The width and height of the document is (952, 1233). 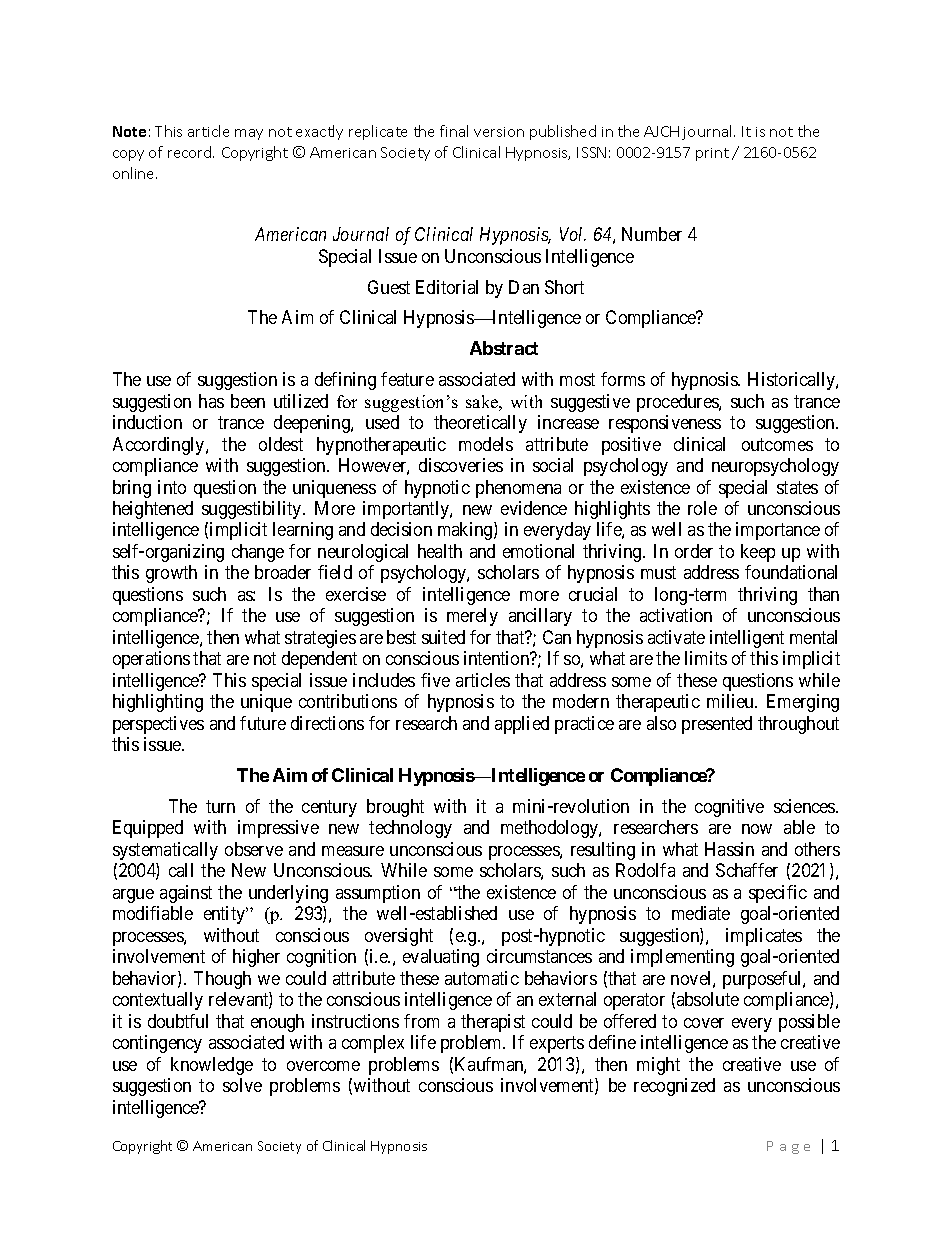 I want to click on print, so click(x=712, y=154).
